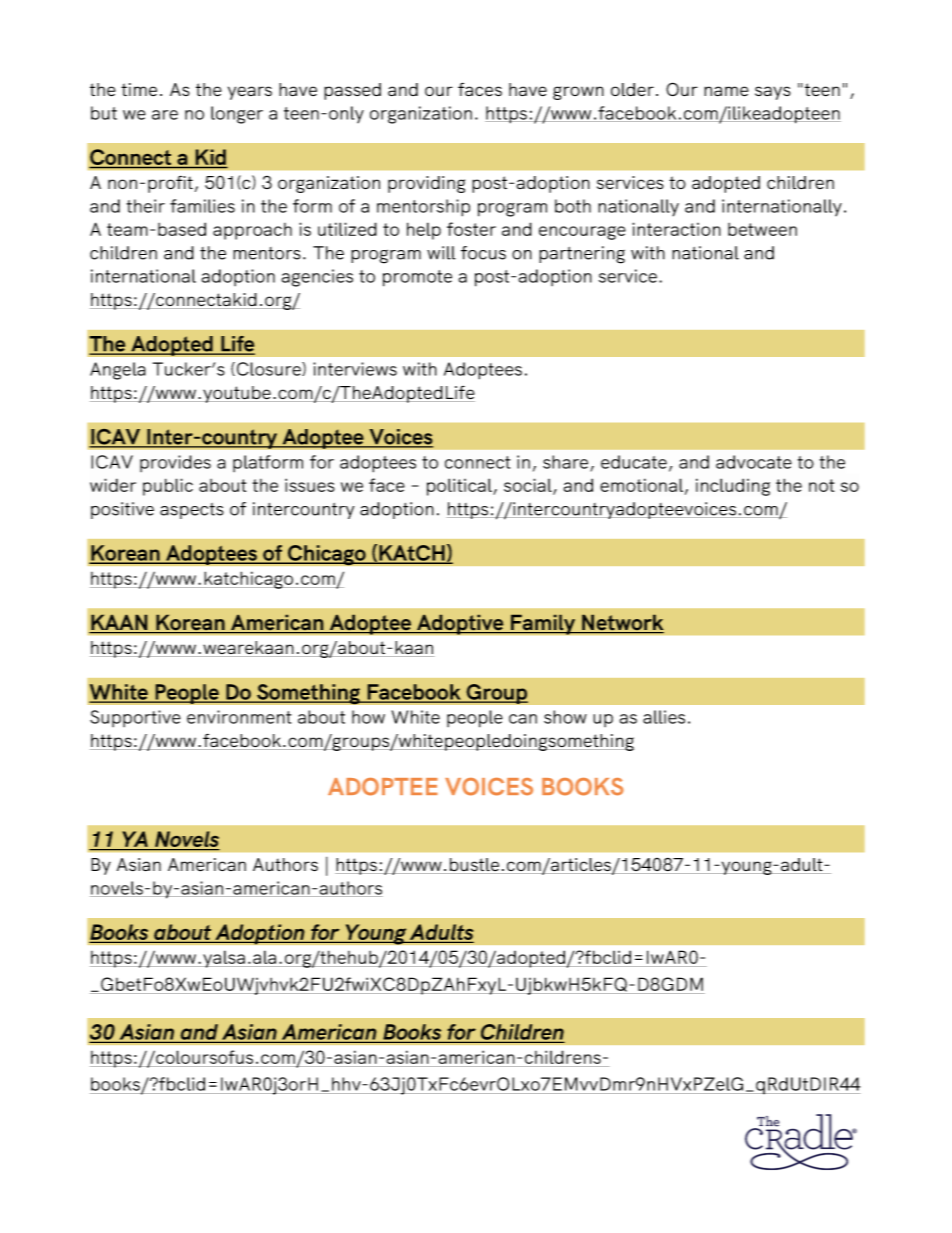 This image has width=952, height=1233. Describe the element at coordinates (239, 717) in the image. I see `environment` at that location.
